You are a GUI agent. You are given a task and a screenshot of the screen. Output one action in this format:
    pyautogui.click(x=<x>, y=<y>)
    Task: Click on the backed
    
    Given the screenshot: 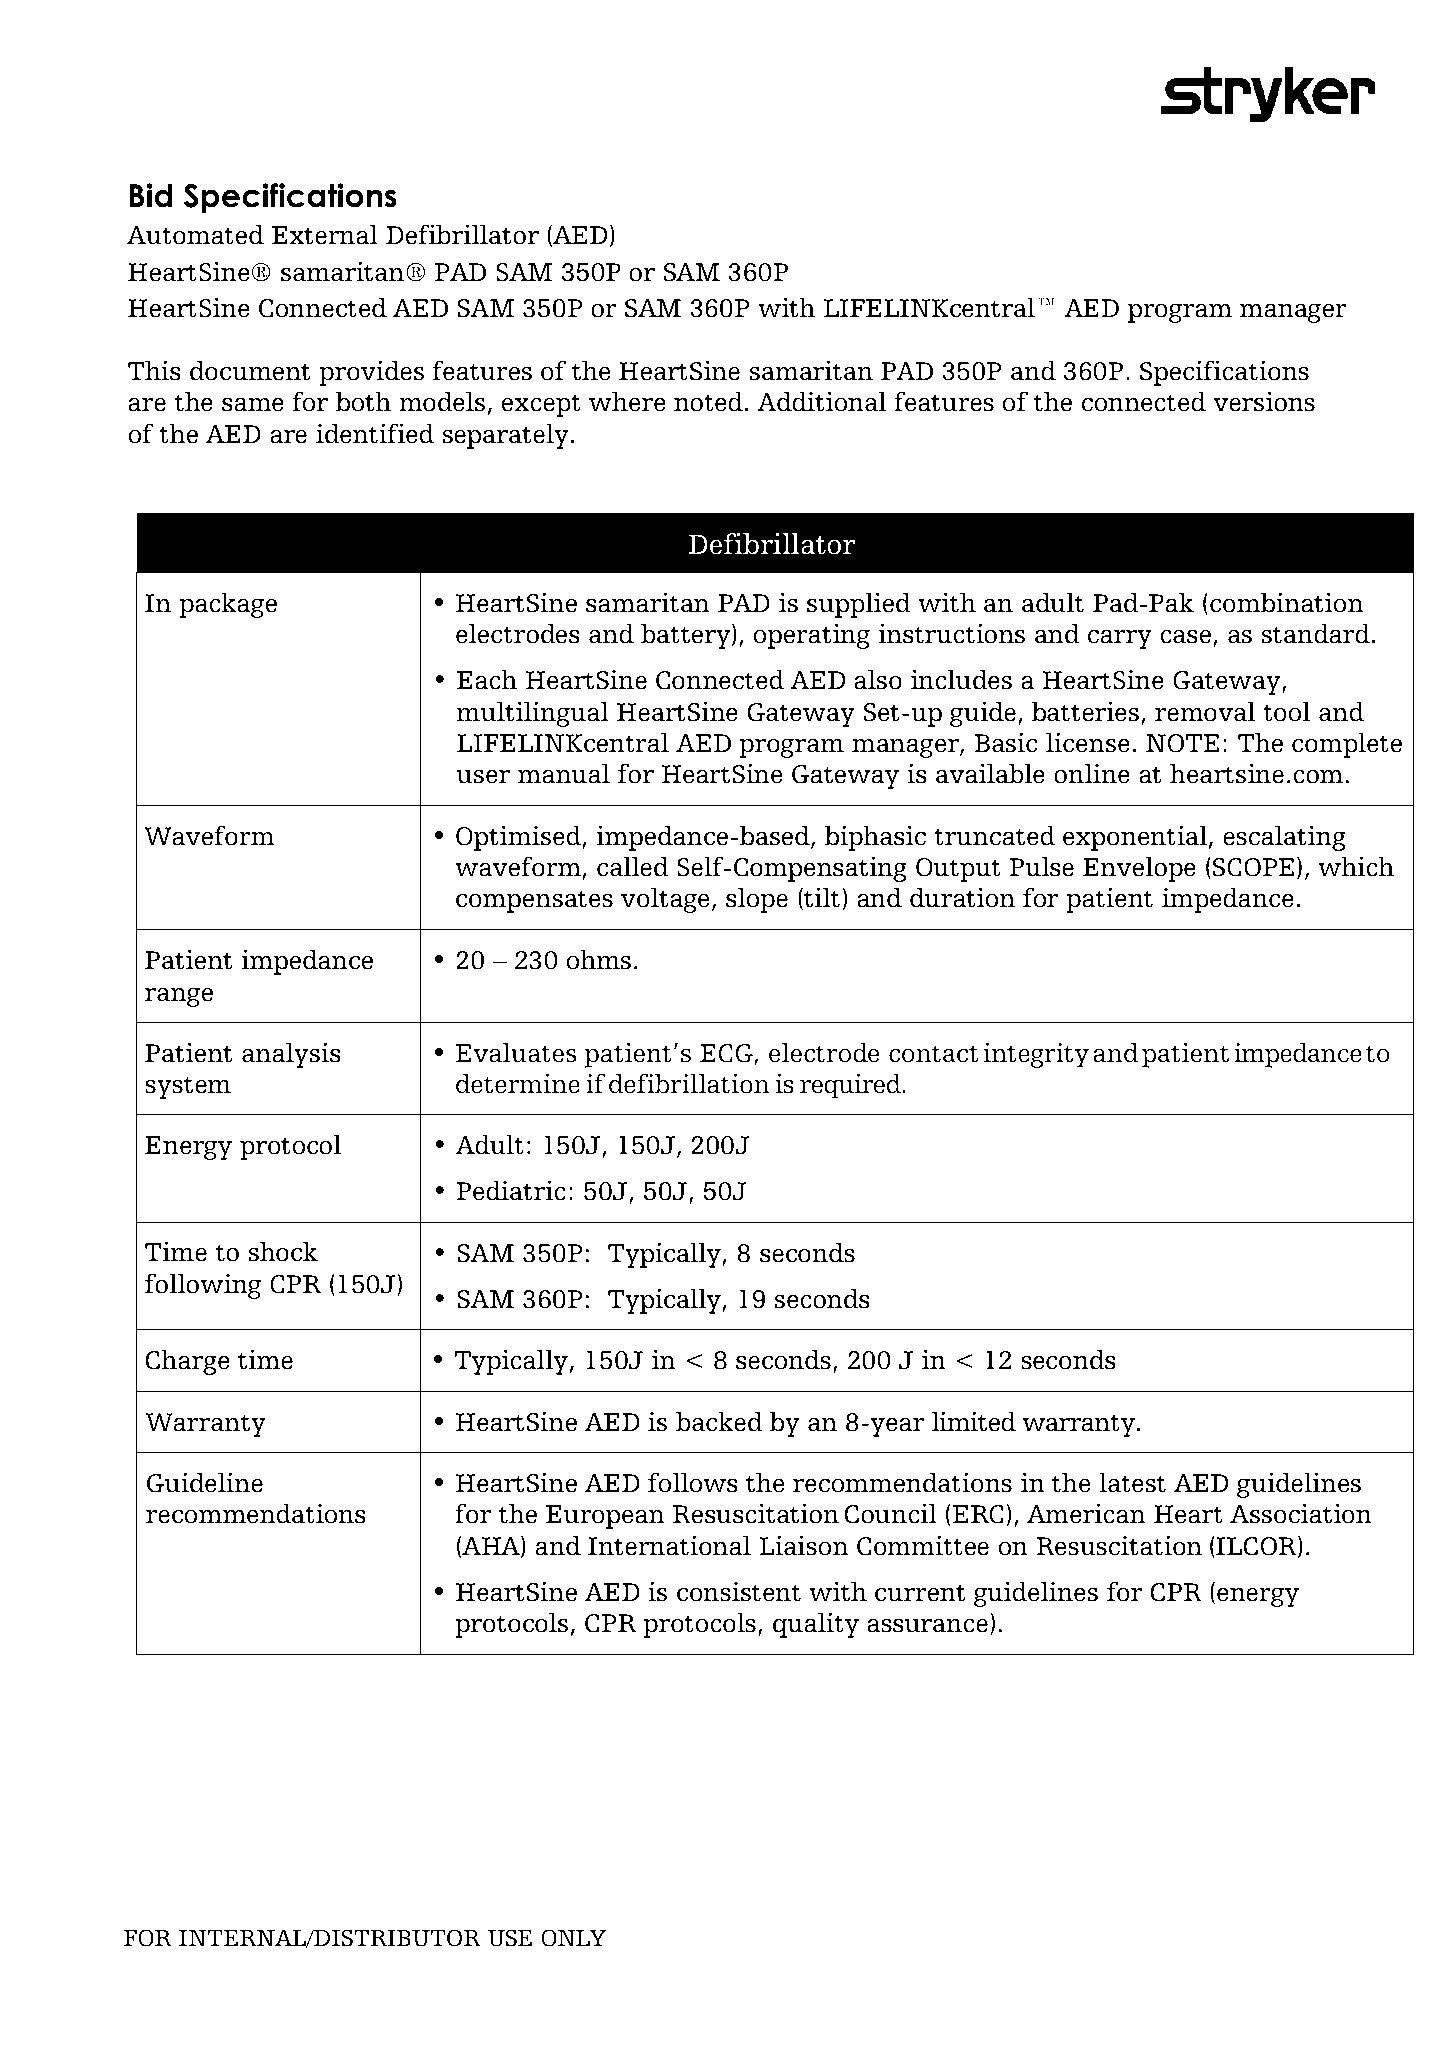 What is the action you would take?
    pyautogui.click(x=719, y=1421)
